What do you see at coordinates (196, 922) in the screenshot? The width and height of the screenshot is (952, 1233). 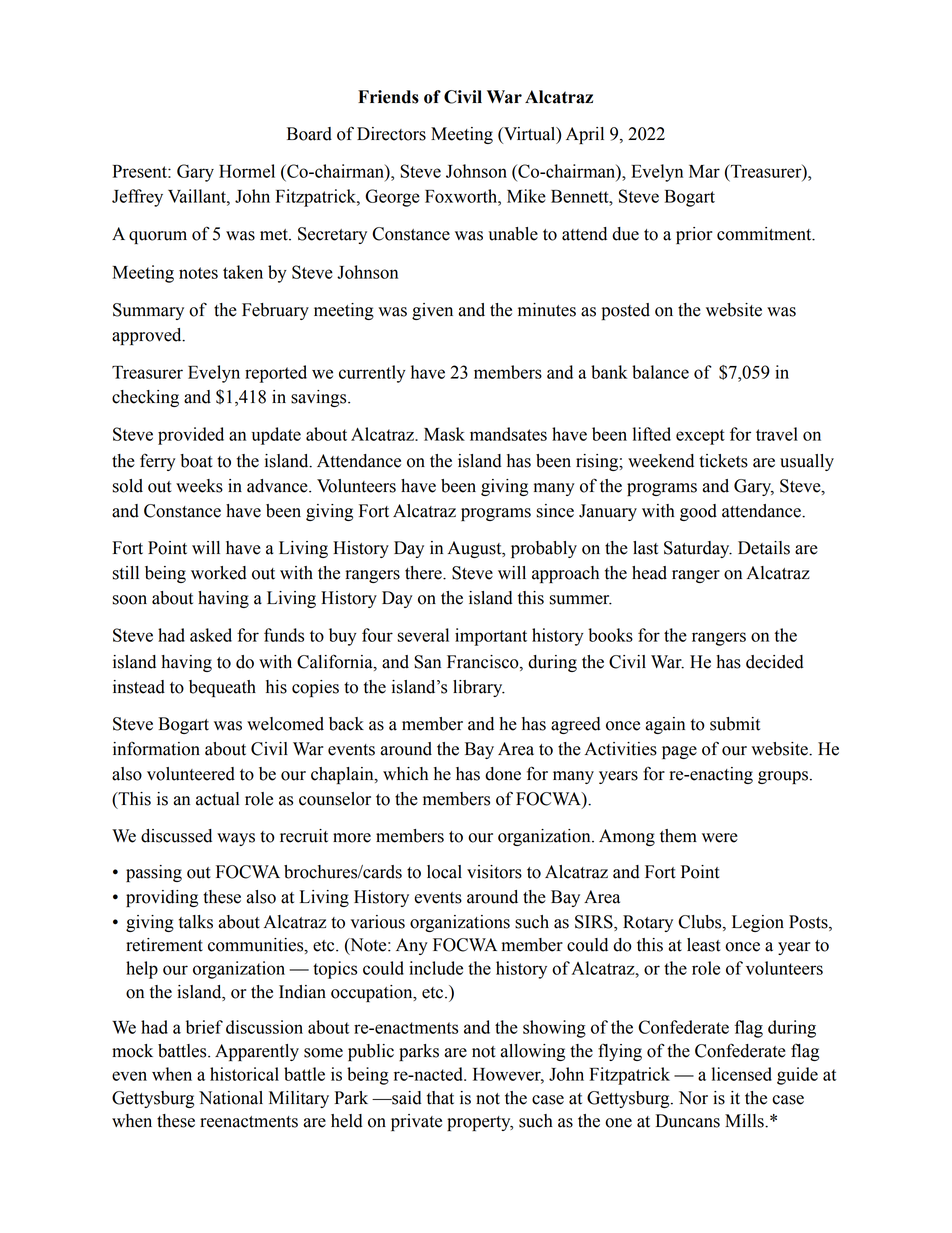 I see `talks` at bounding box center [196, 922].
